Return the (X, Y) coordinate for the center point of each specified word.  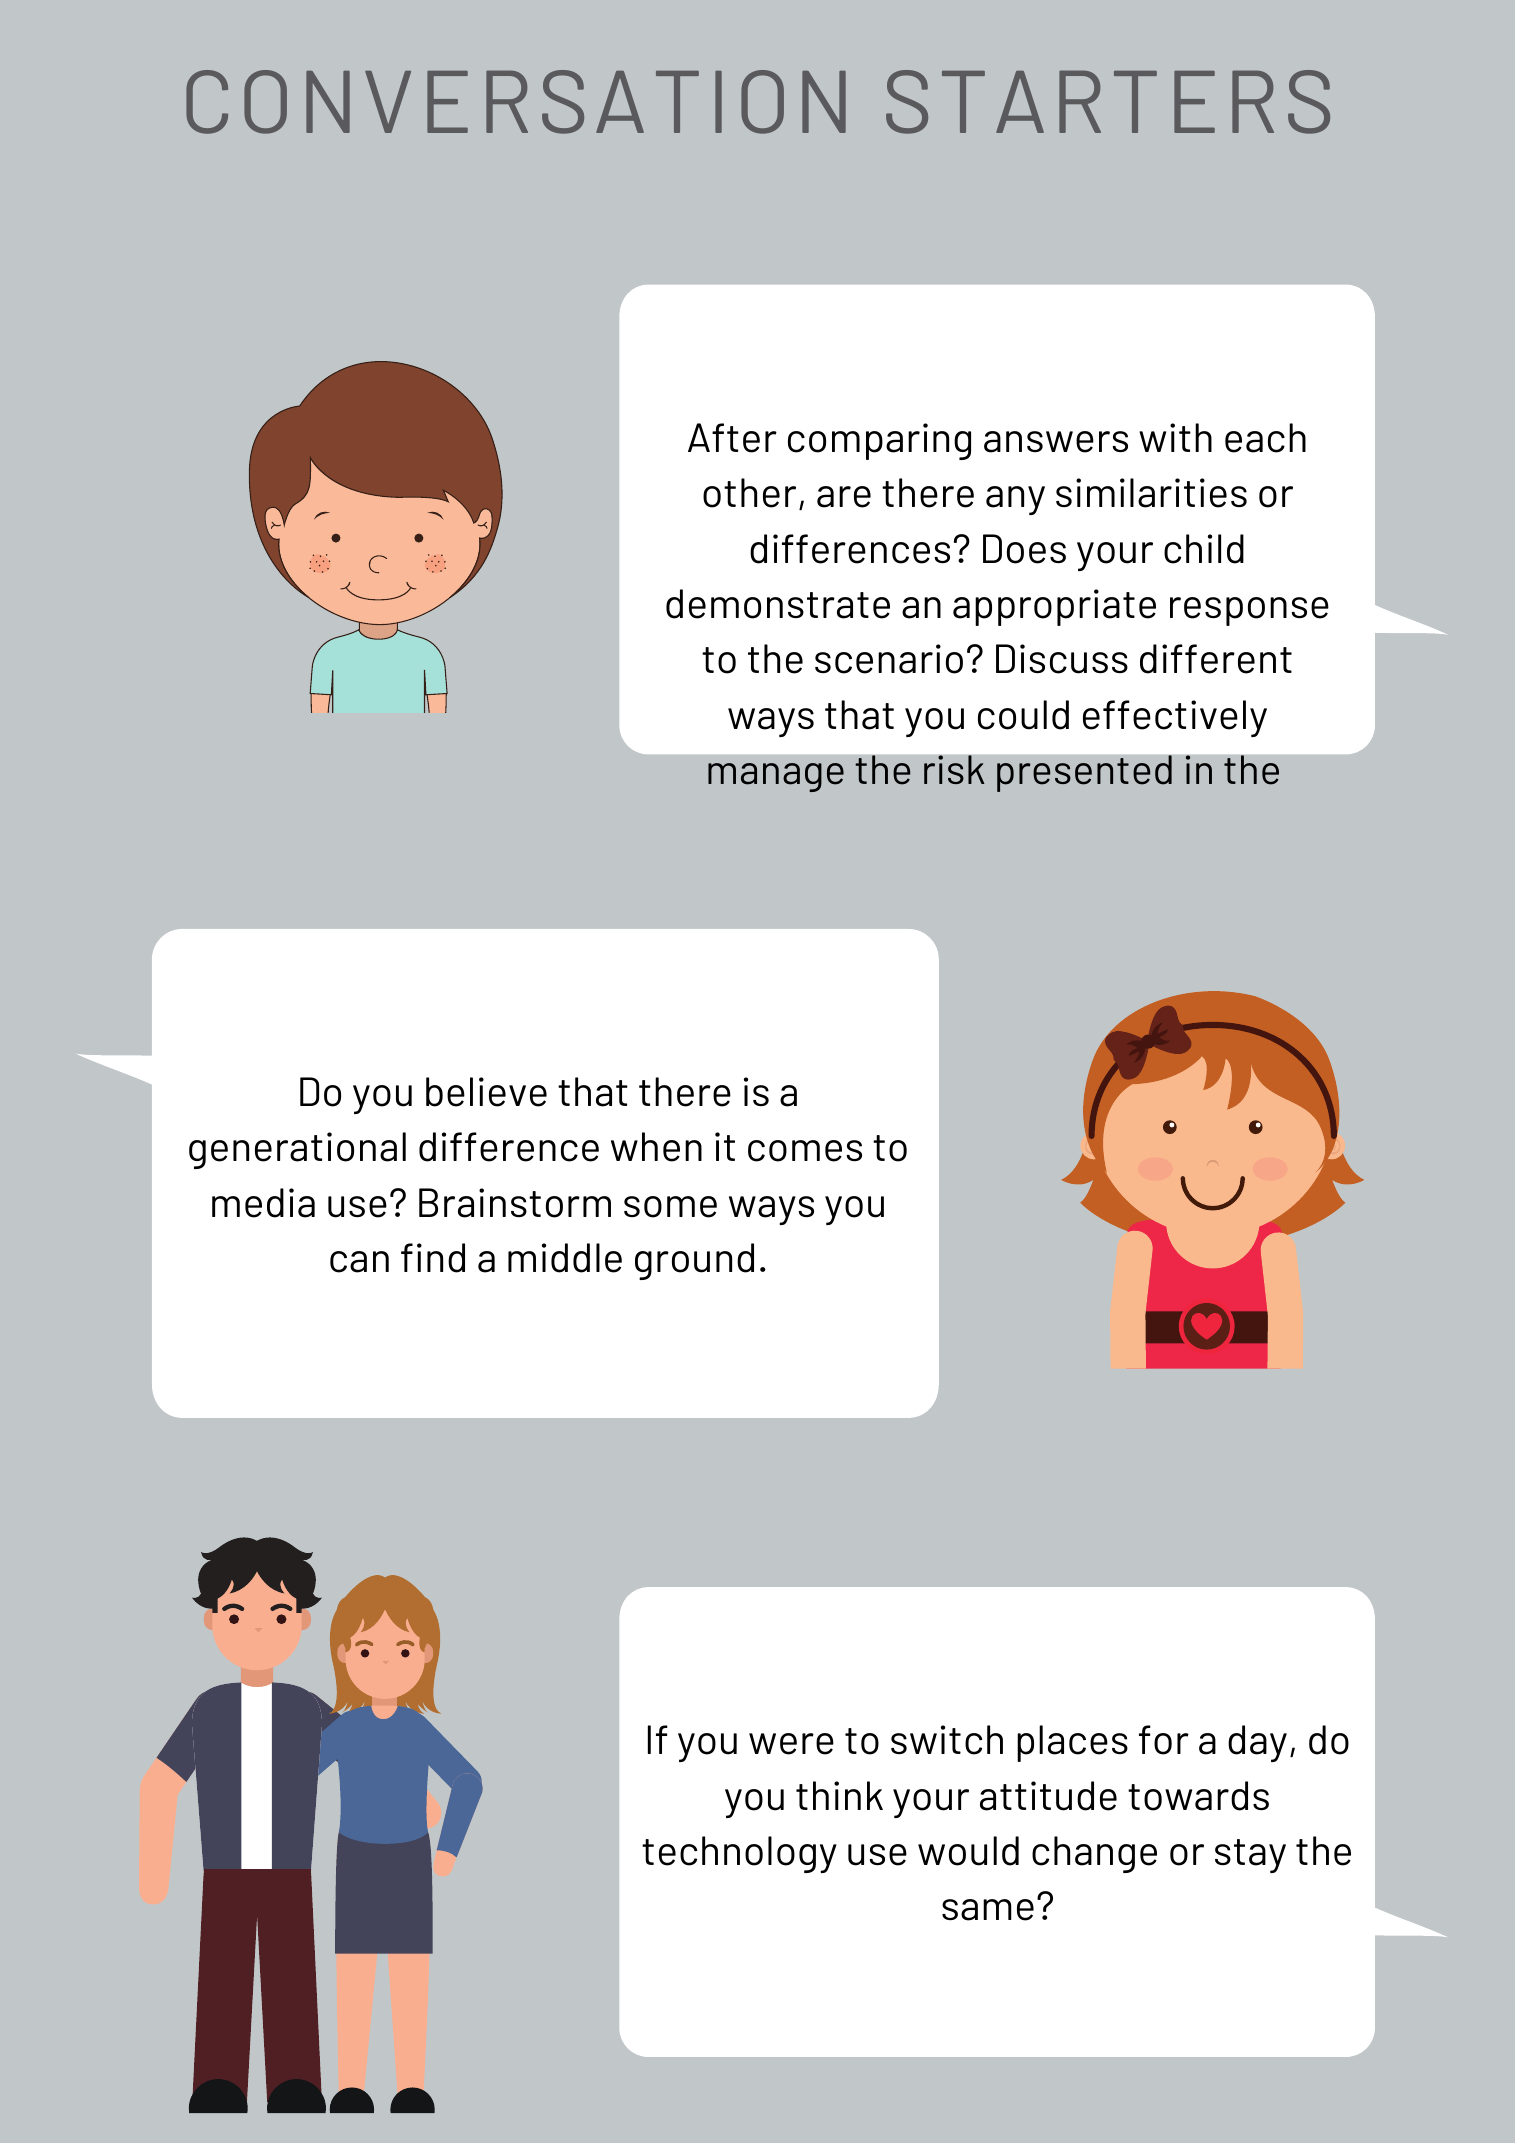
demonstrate (778, 604)
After (732, 438)
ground (694, 1261)
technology (739, 1854)
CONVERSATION (516, 102)
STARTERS (1108, 102)
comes (805, 1151)
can (359, 1262)
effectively (1175, 718)
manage (776, 777)
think (839, 1795)
